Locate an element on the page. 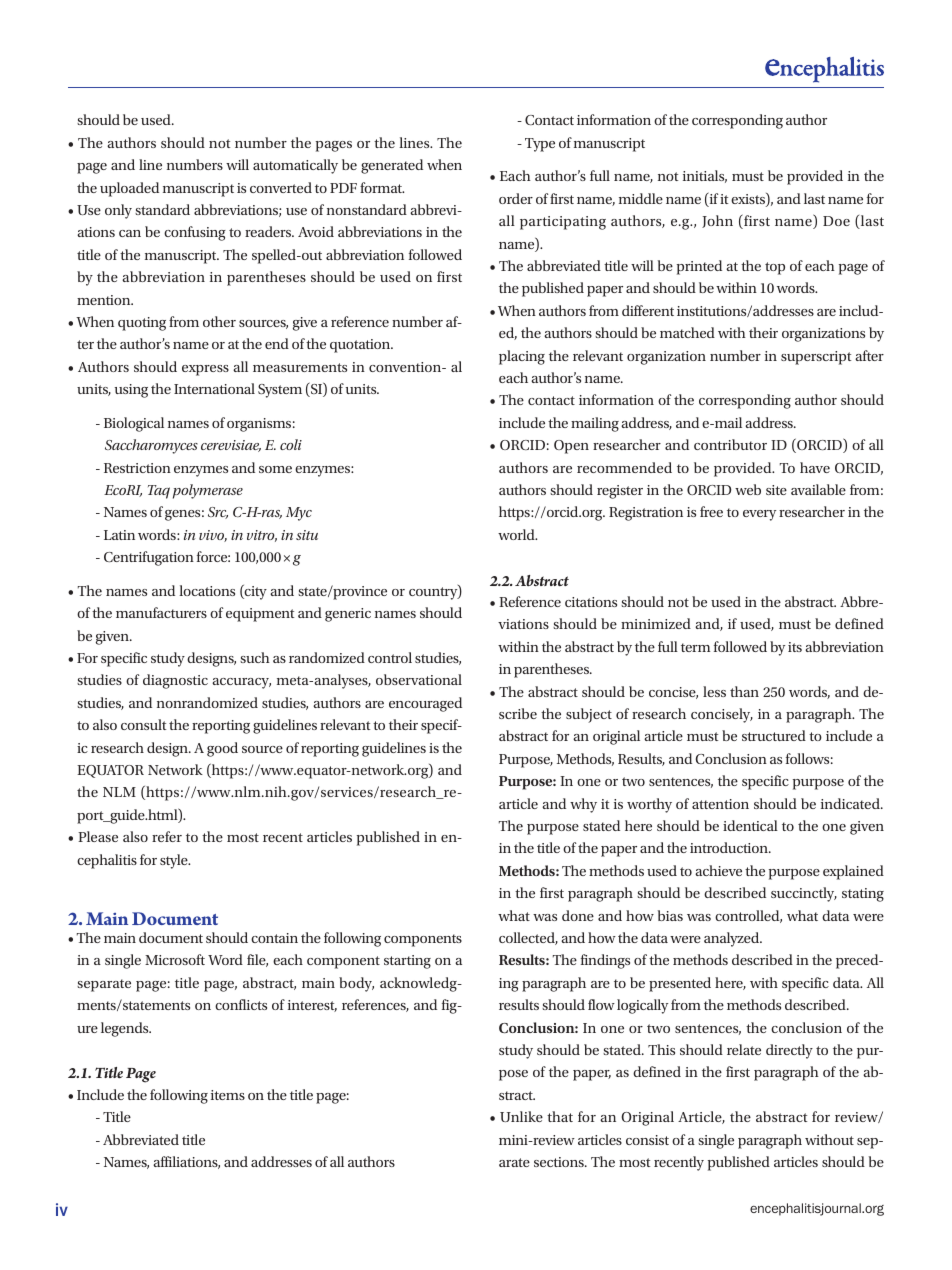 This page has height=1270, width=952. directly is located at coordinates (789, 1051).
